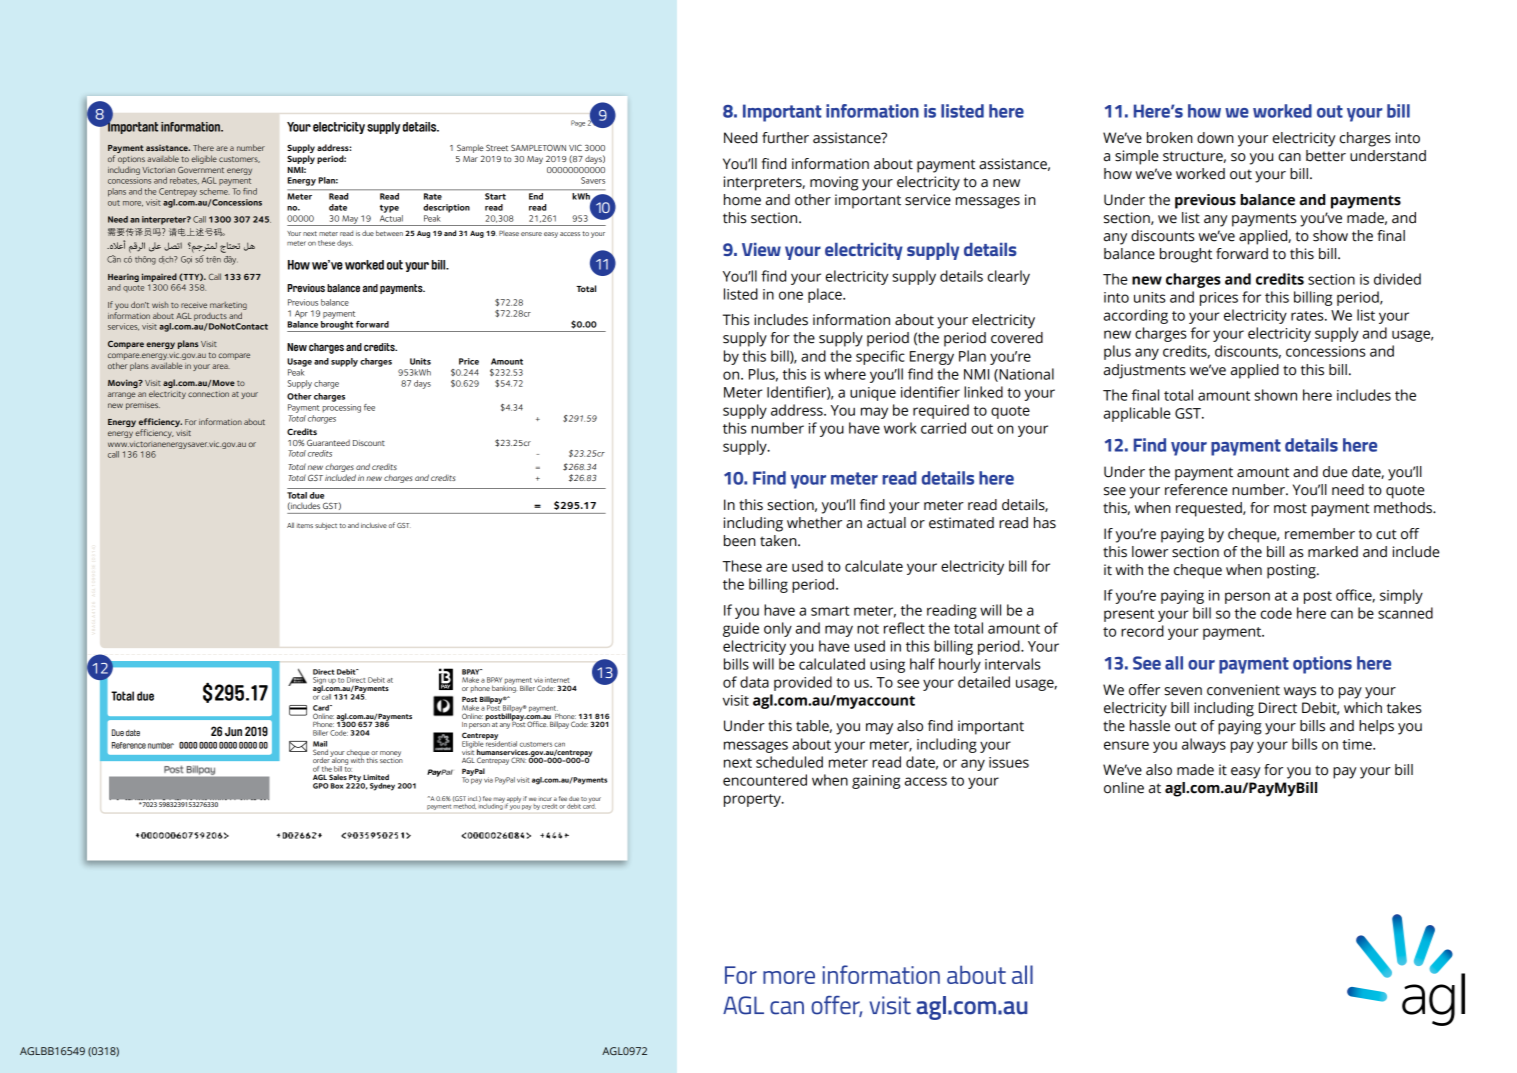 Image resolution: width=1517 pixels, height=1073 pixels. What do you see at coordinates (765, 780) in the screenshot?
I see `encountered` at bounding box center [765, 780].
